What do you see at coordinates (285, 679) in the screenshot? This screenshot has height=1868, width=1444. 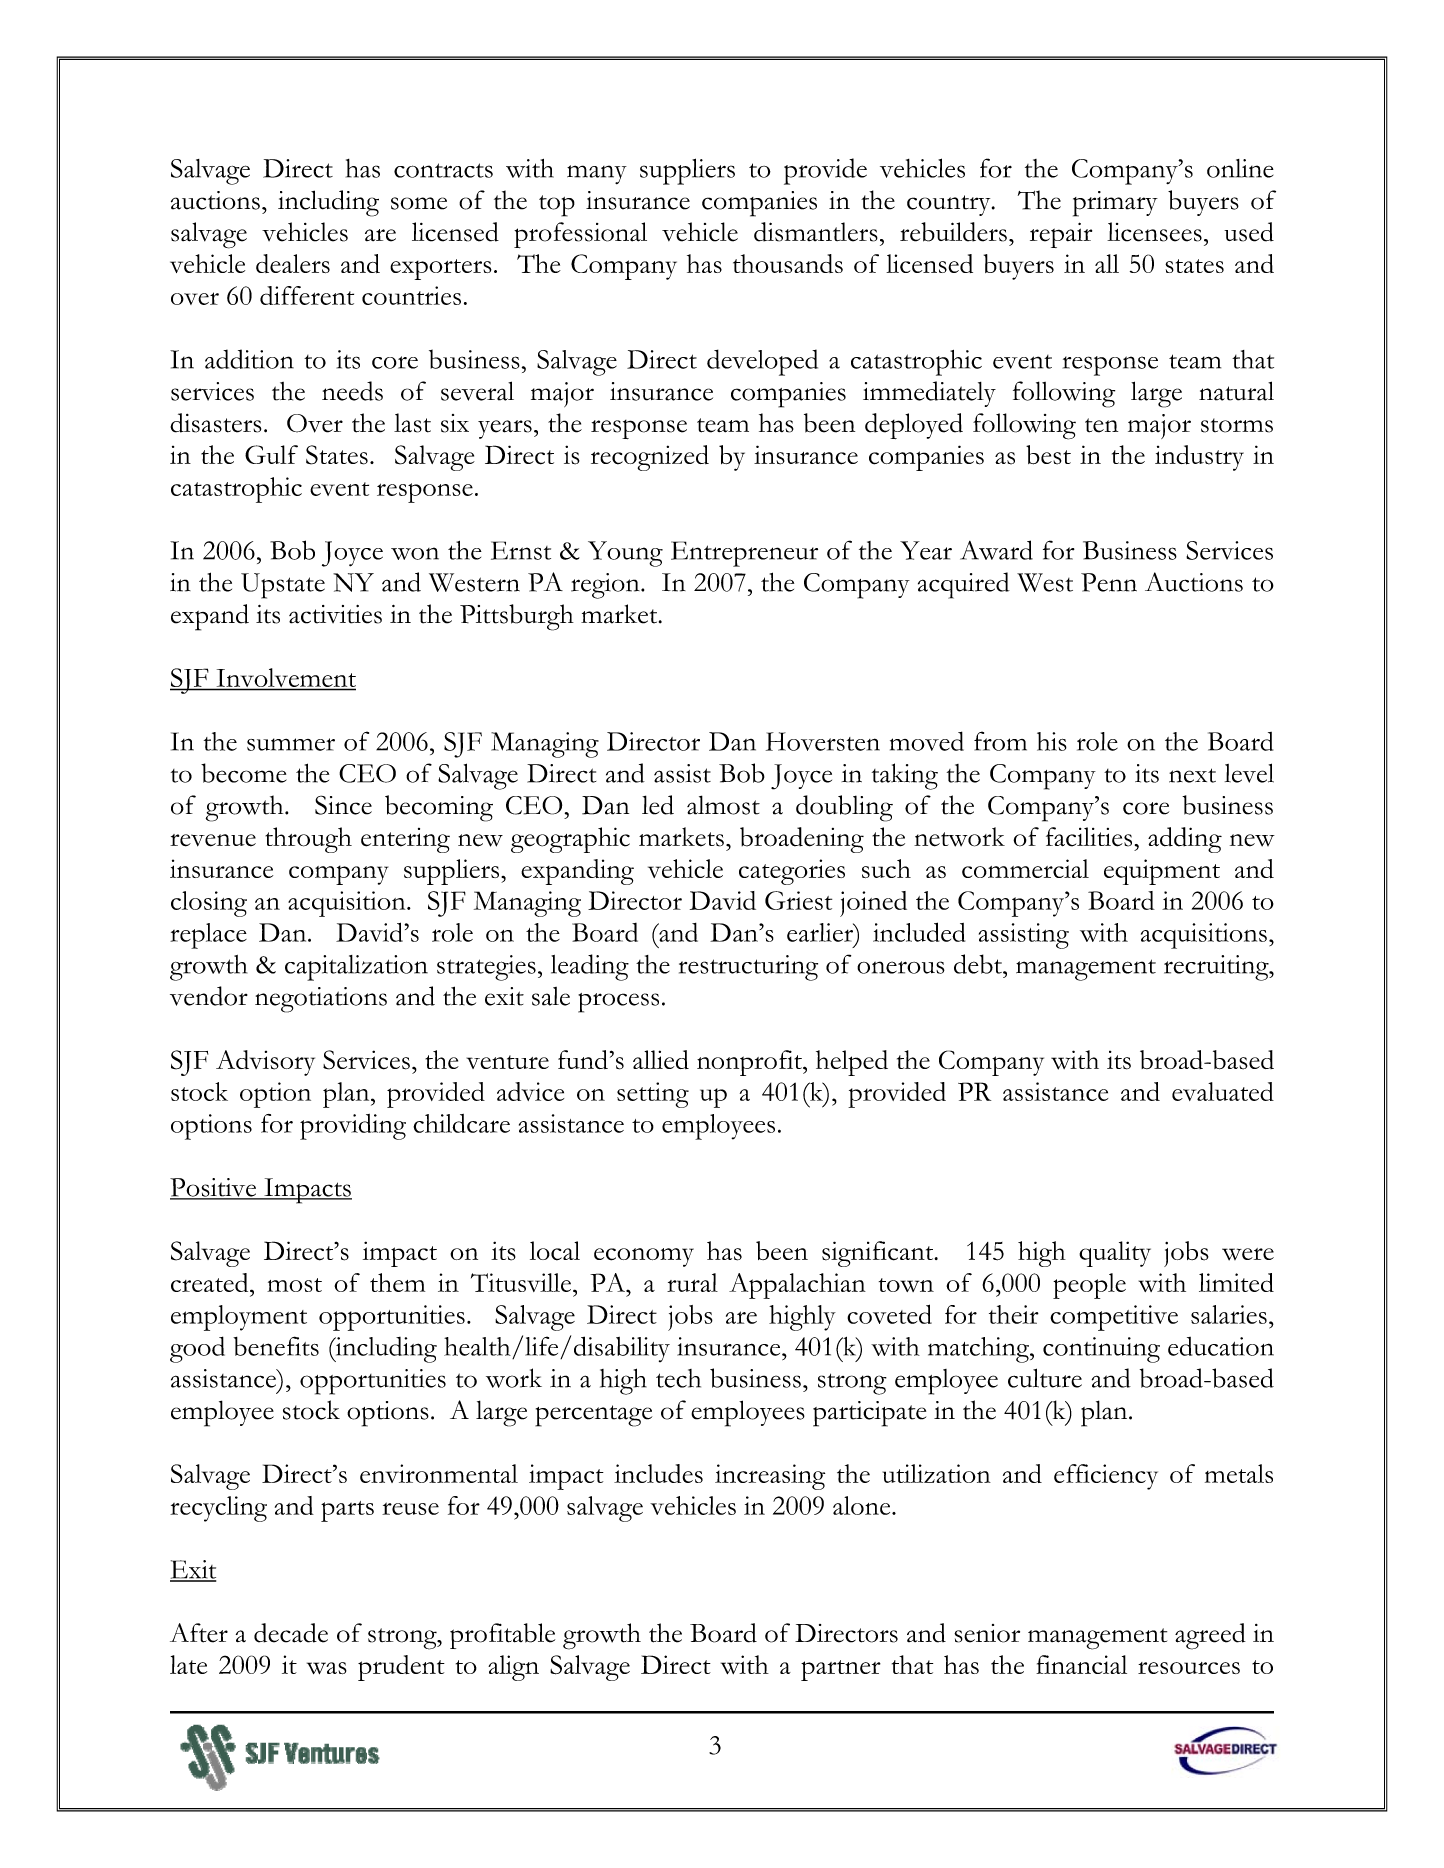 I see `Involvement` at bounding box center [285, 679].
